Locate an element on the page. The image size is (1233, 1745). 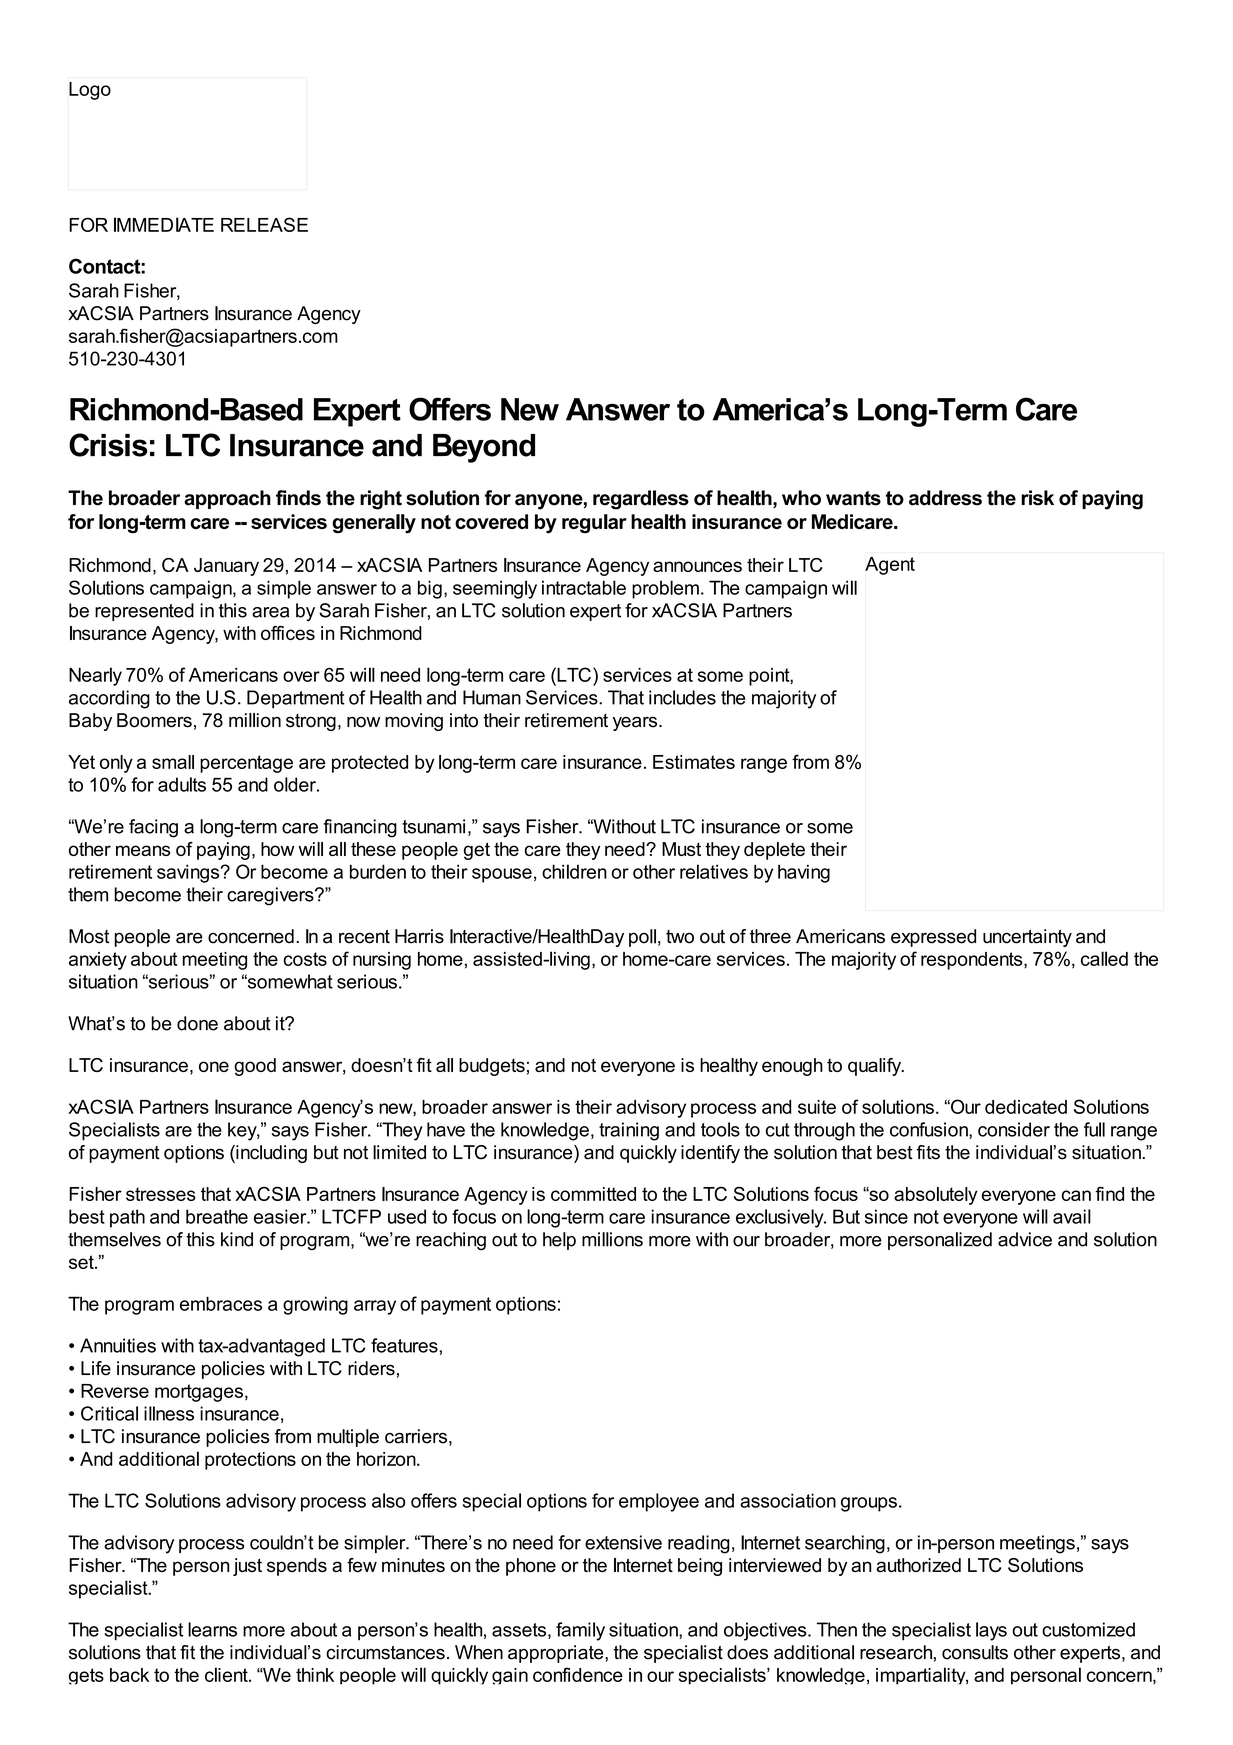
children is located at coordinates (574, 871).
